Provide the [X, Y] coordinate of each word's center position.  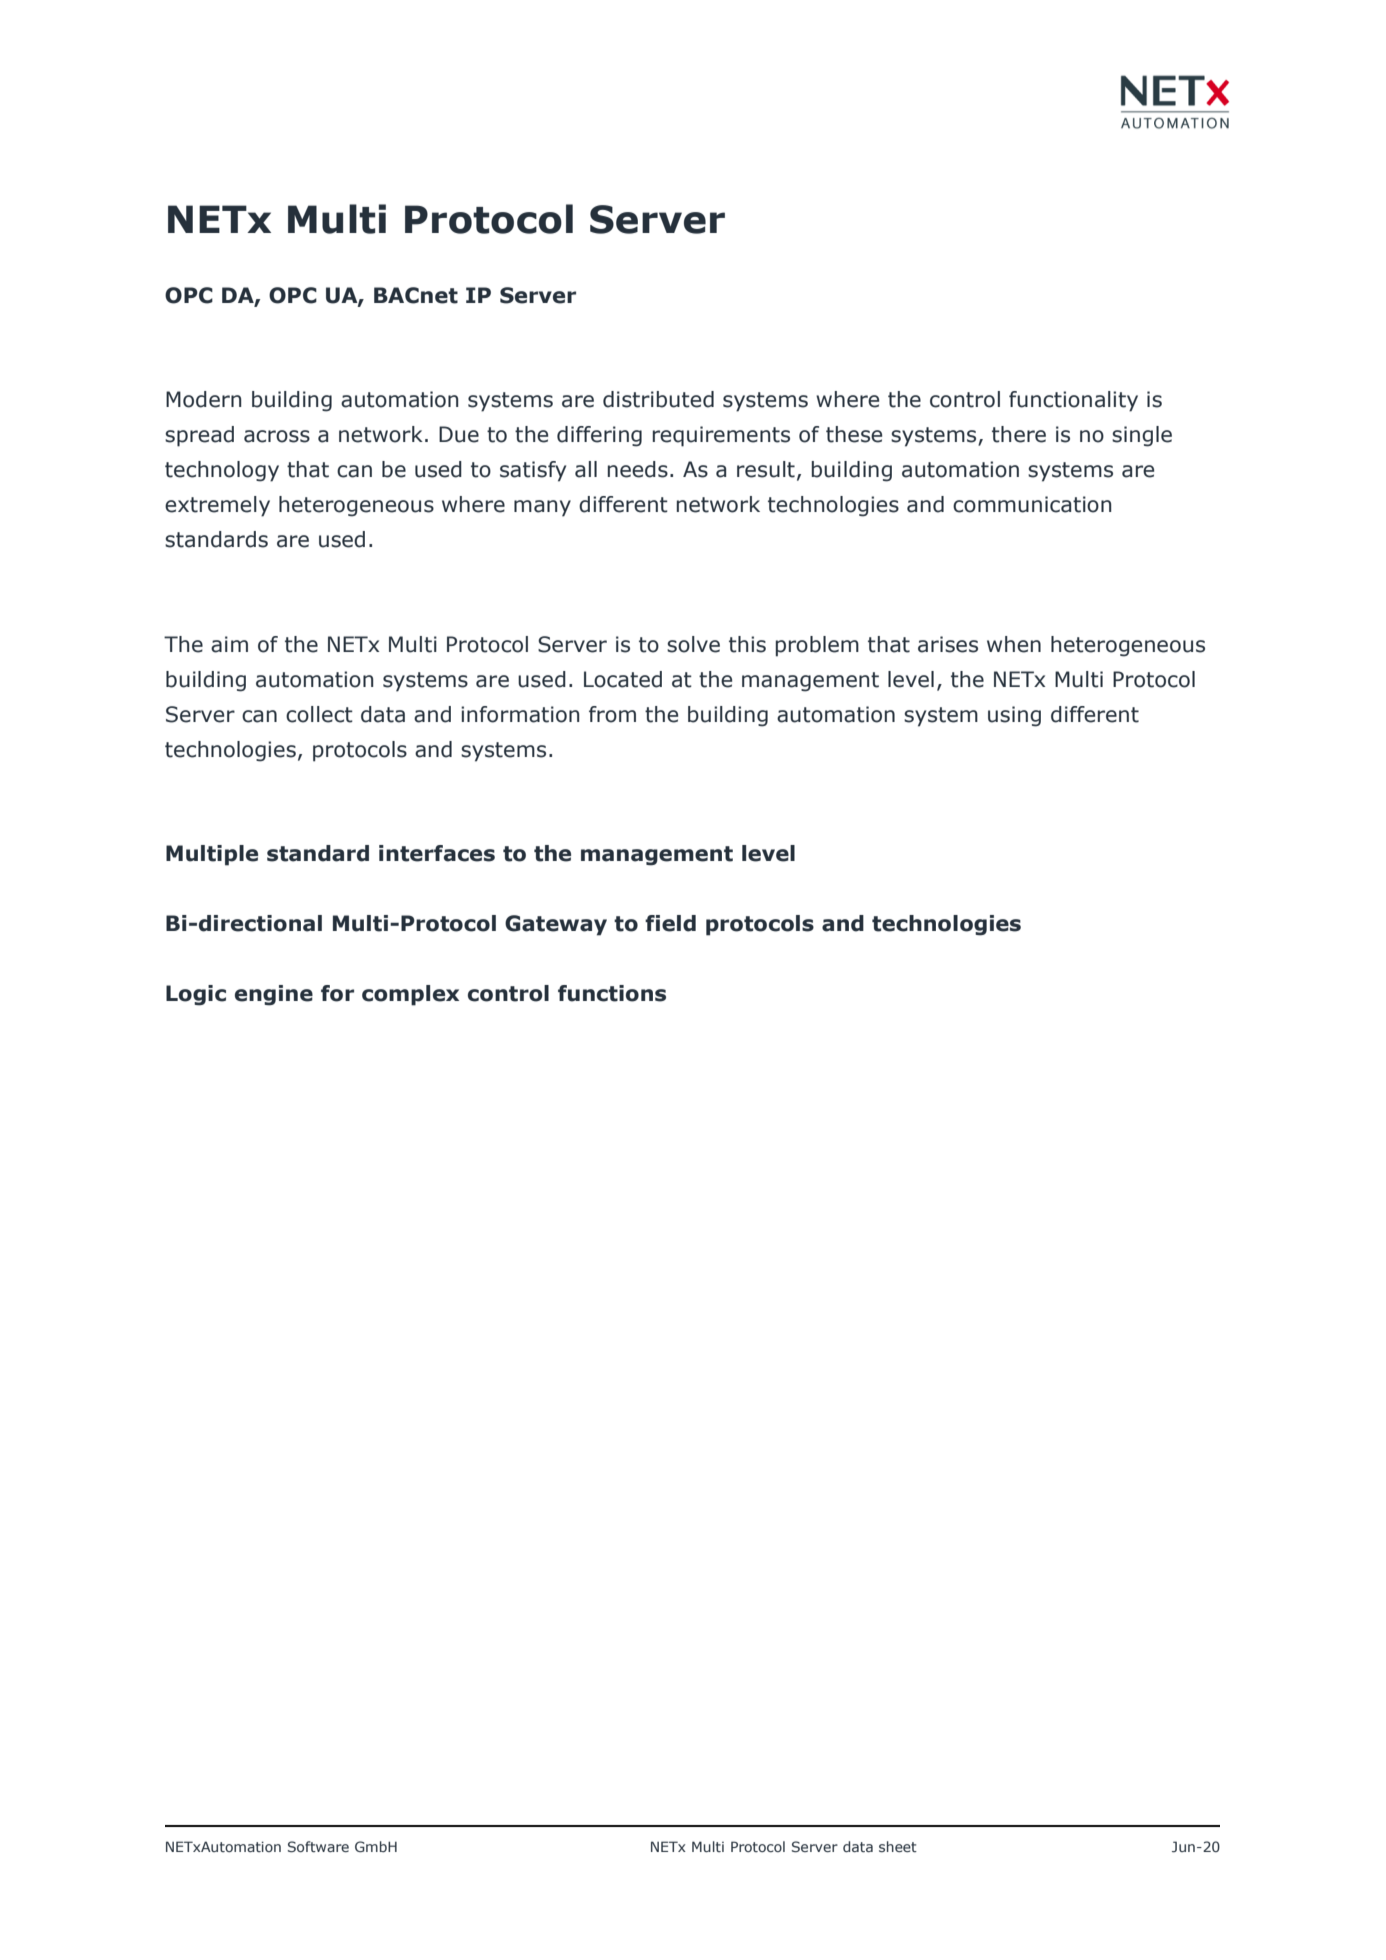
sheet [898, 1846]
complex [410, 995]
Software [318, 1847]
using [1014, 716]
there [1019, 434]
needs [638, 469]
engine [274, 995]
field [670, 923]
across [277, 436]
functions [612, 993]
